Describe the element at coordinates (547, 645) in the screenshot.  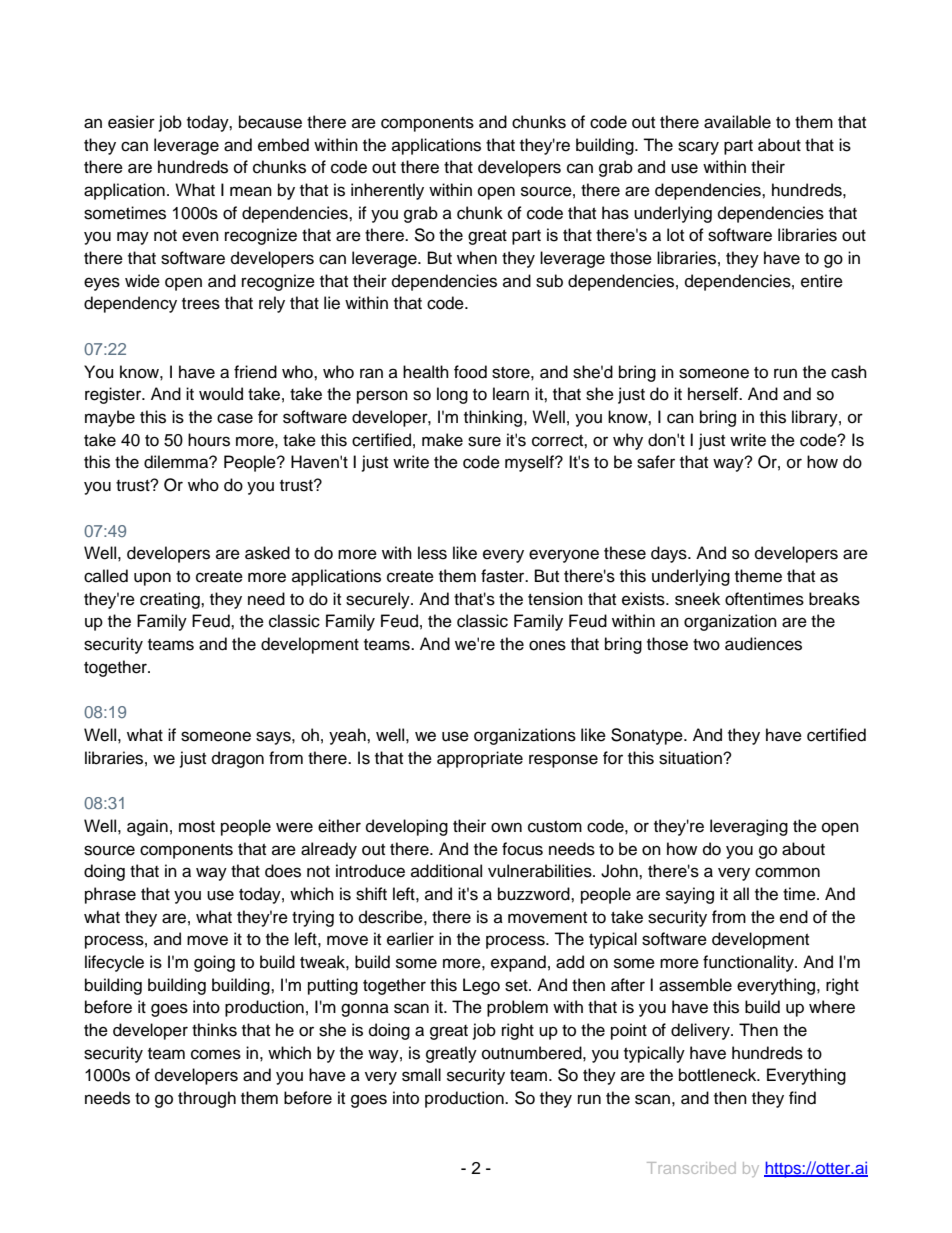
I see `ones` at that location.
